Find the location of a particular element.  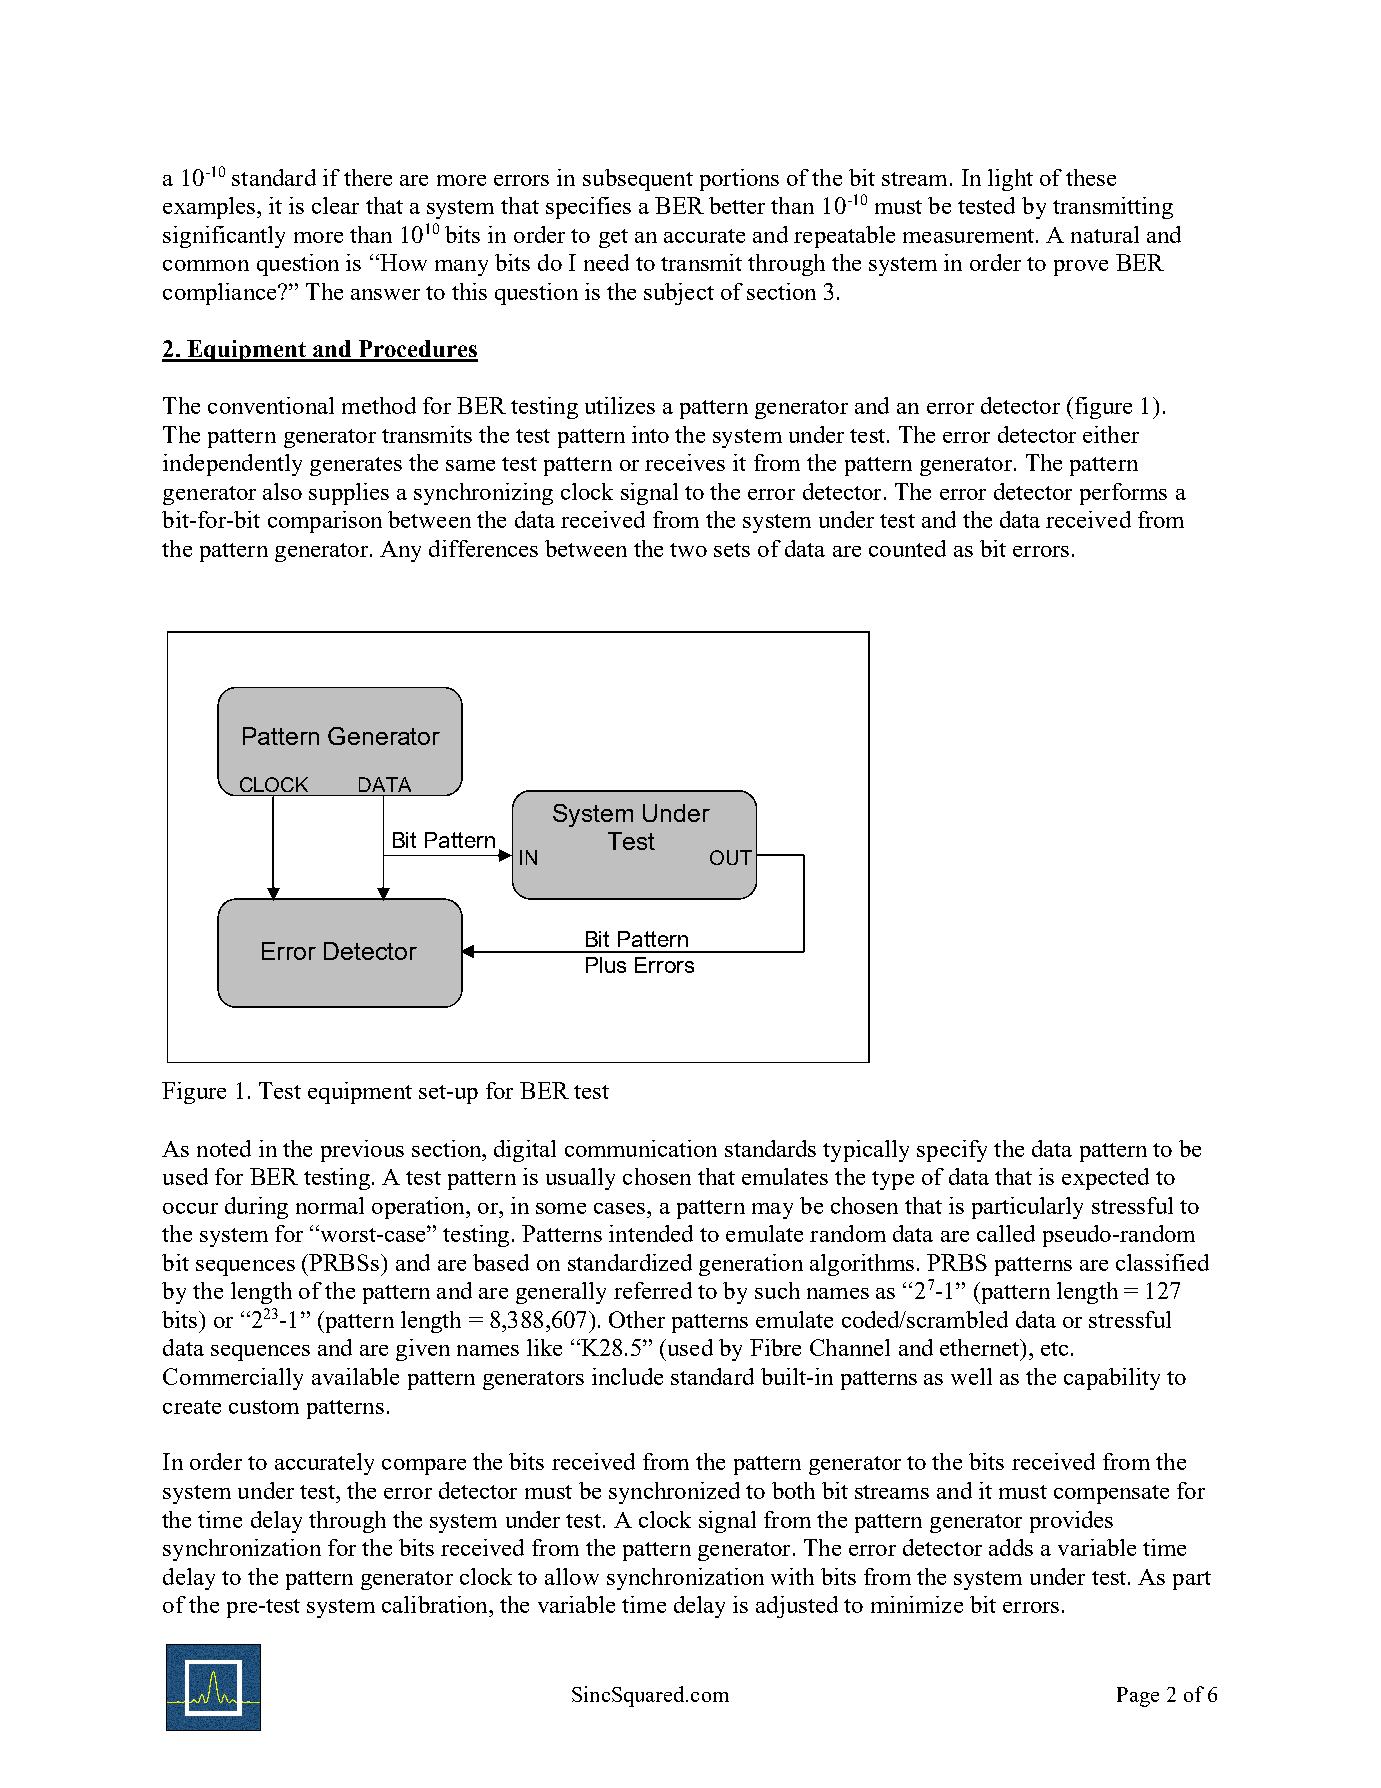

previous is located at coordinates (362, 1151).
